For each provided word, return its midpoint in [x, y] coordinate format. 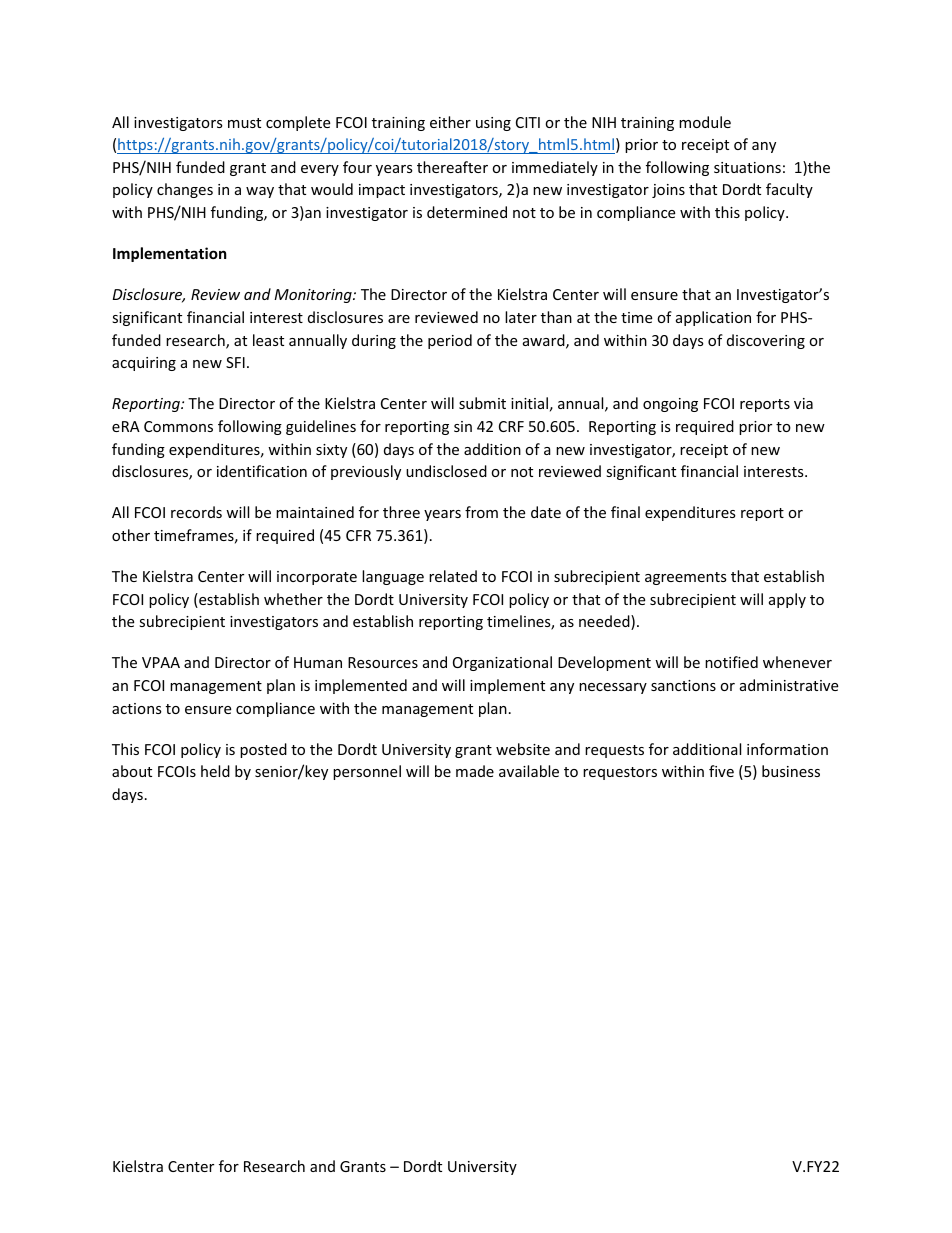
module [705, 122]
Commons [178, 426]
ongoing [670, 405]
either [450, 122]
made [475, 771]
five [721, 771]
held [215, 771]
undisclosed [446, 471]
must [244, 123]
